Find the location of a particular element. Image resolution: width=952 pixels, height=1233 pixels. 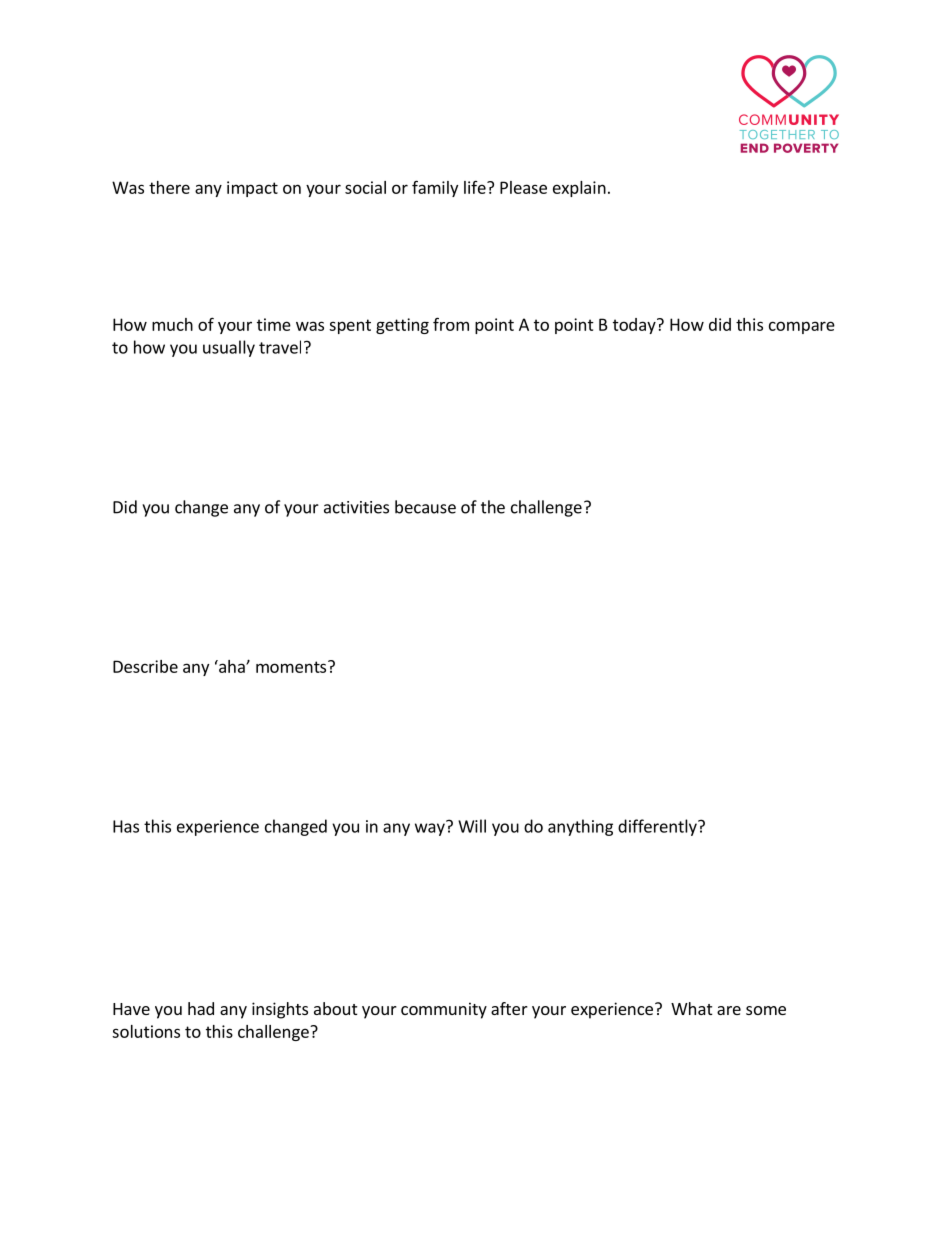

there is located at coordinates (169, 187).
